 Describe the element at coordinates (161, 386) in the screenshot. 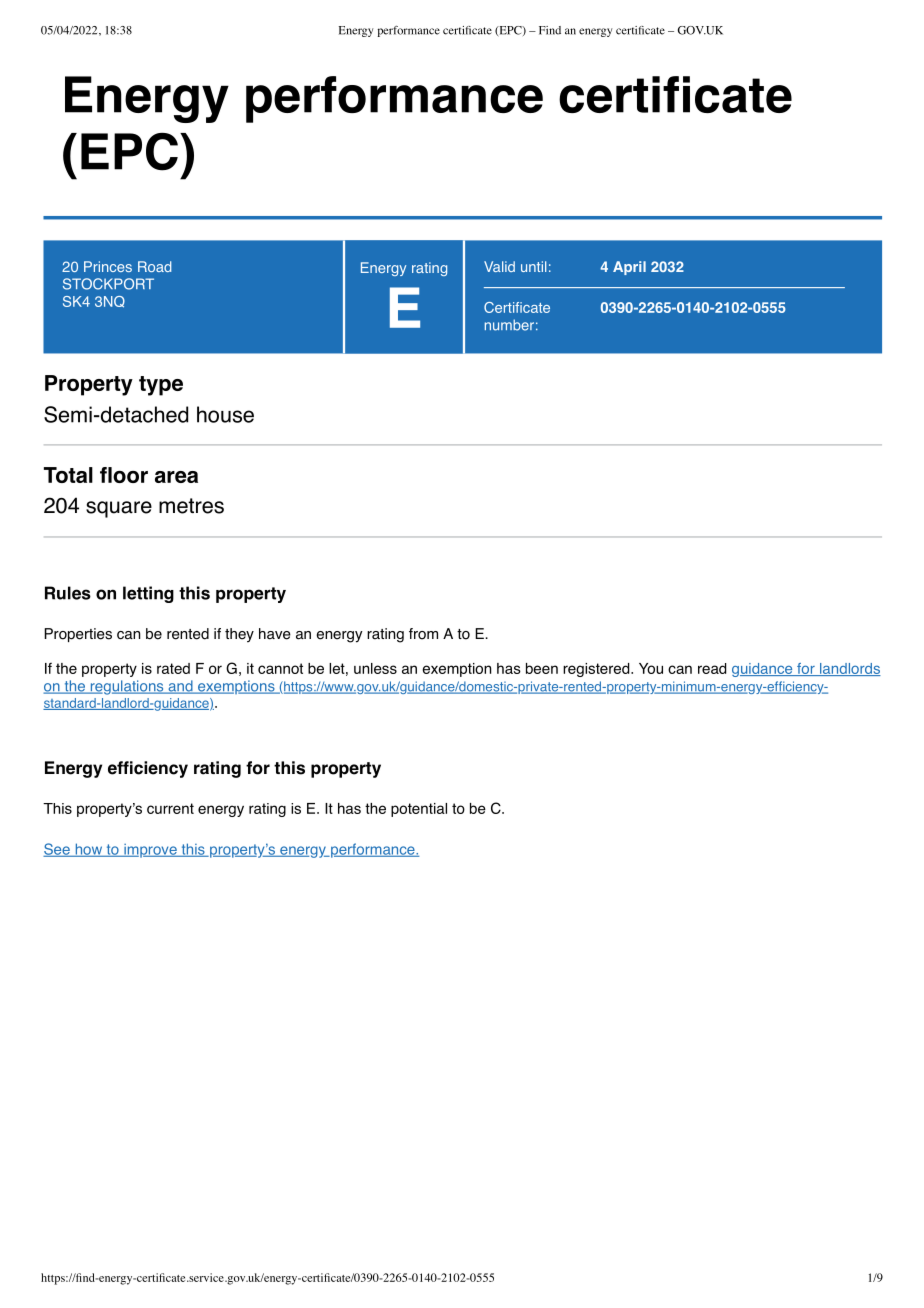

I see `type` at that location.
